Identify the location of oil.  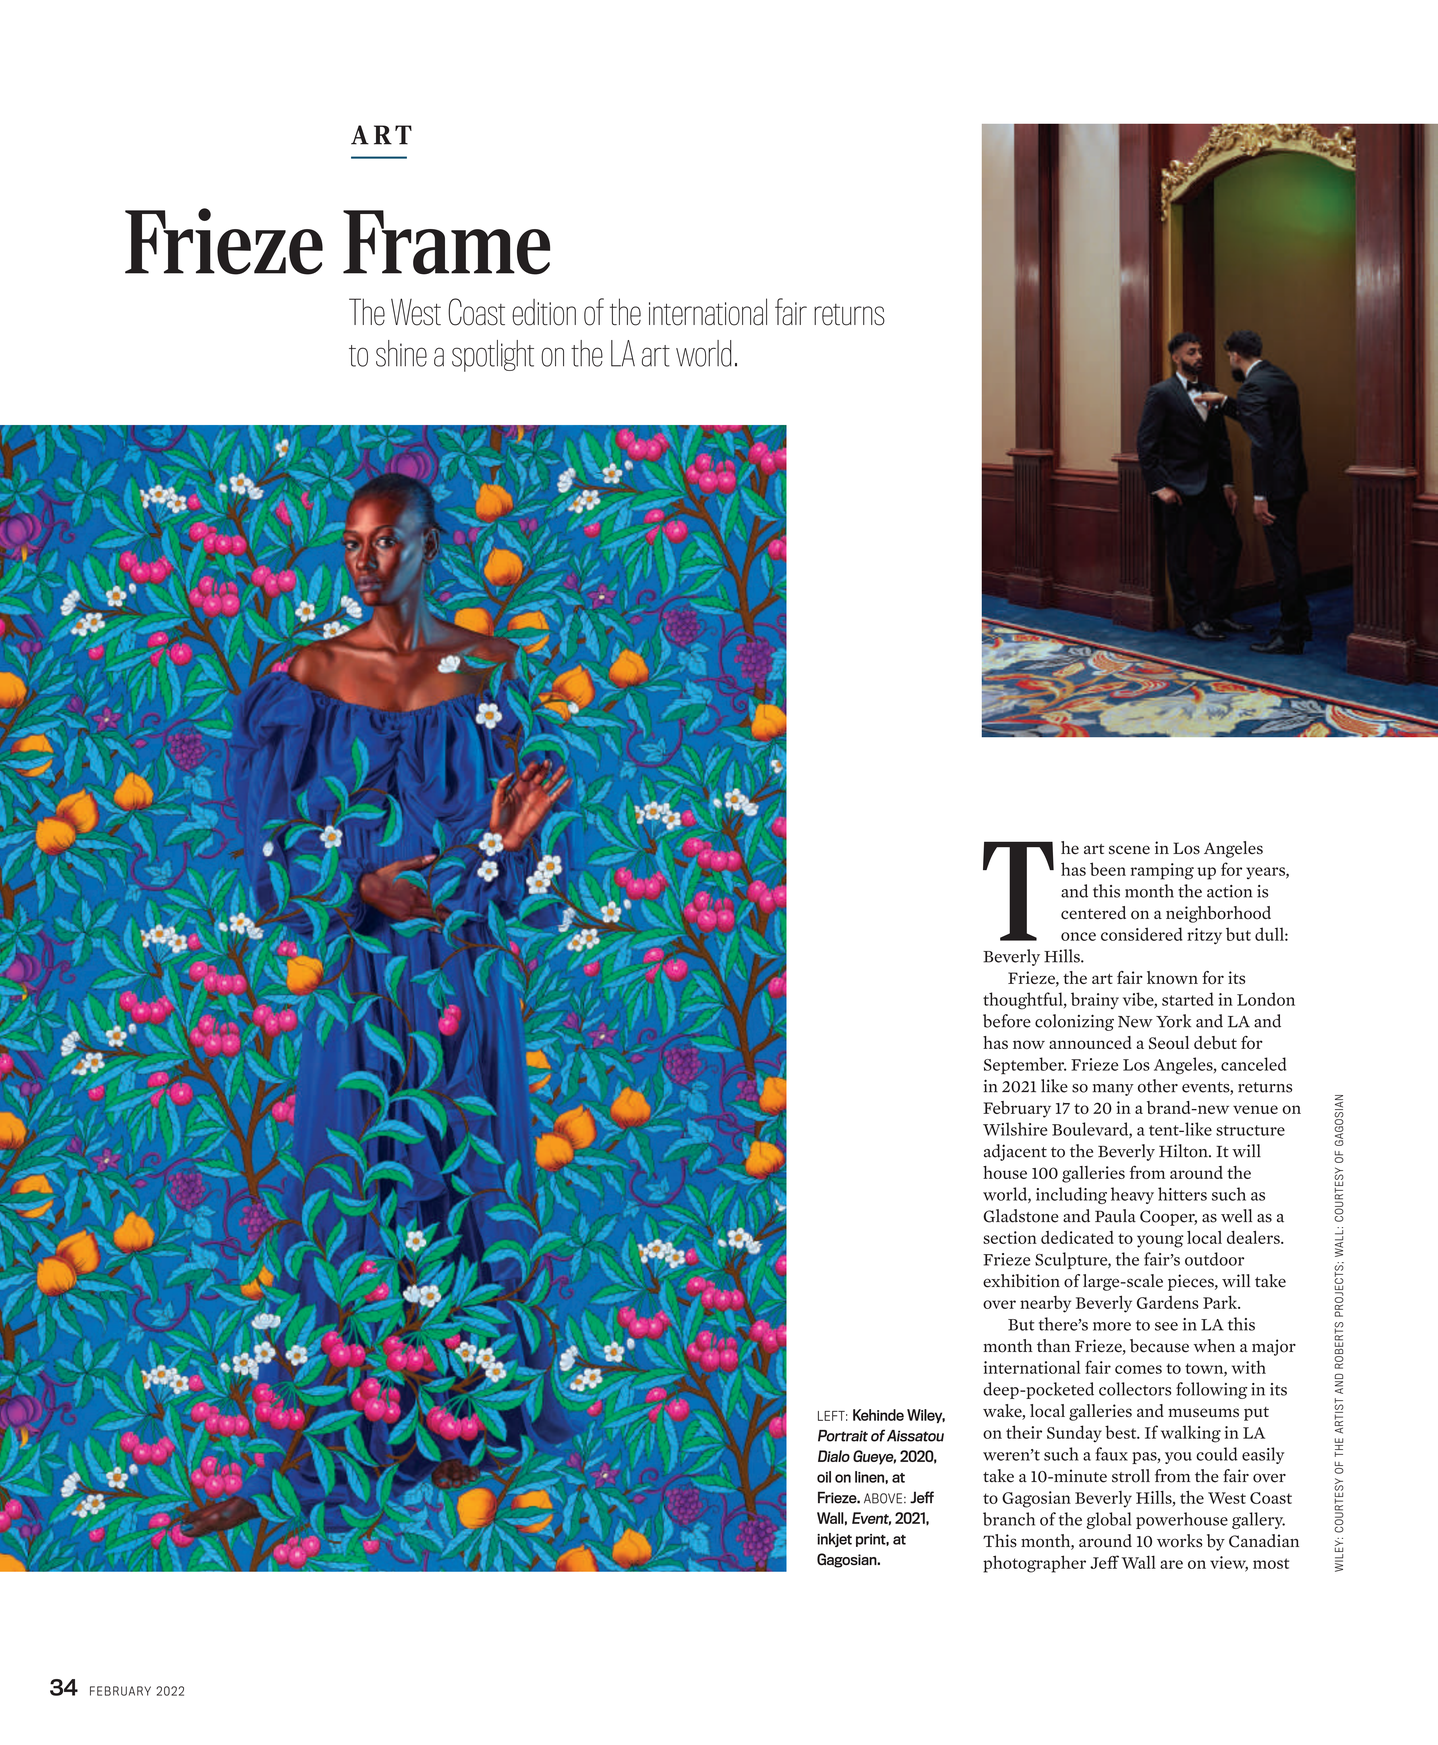
(824, 1477).
